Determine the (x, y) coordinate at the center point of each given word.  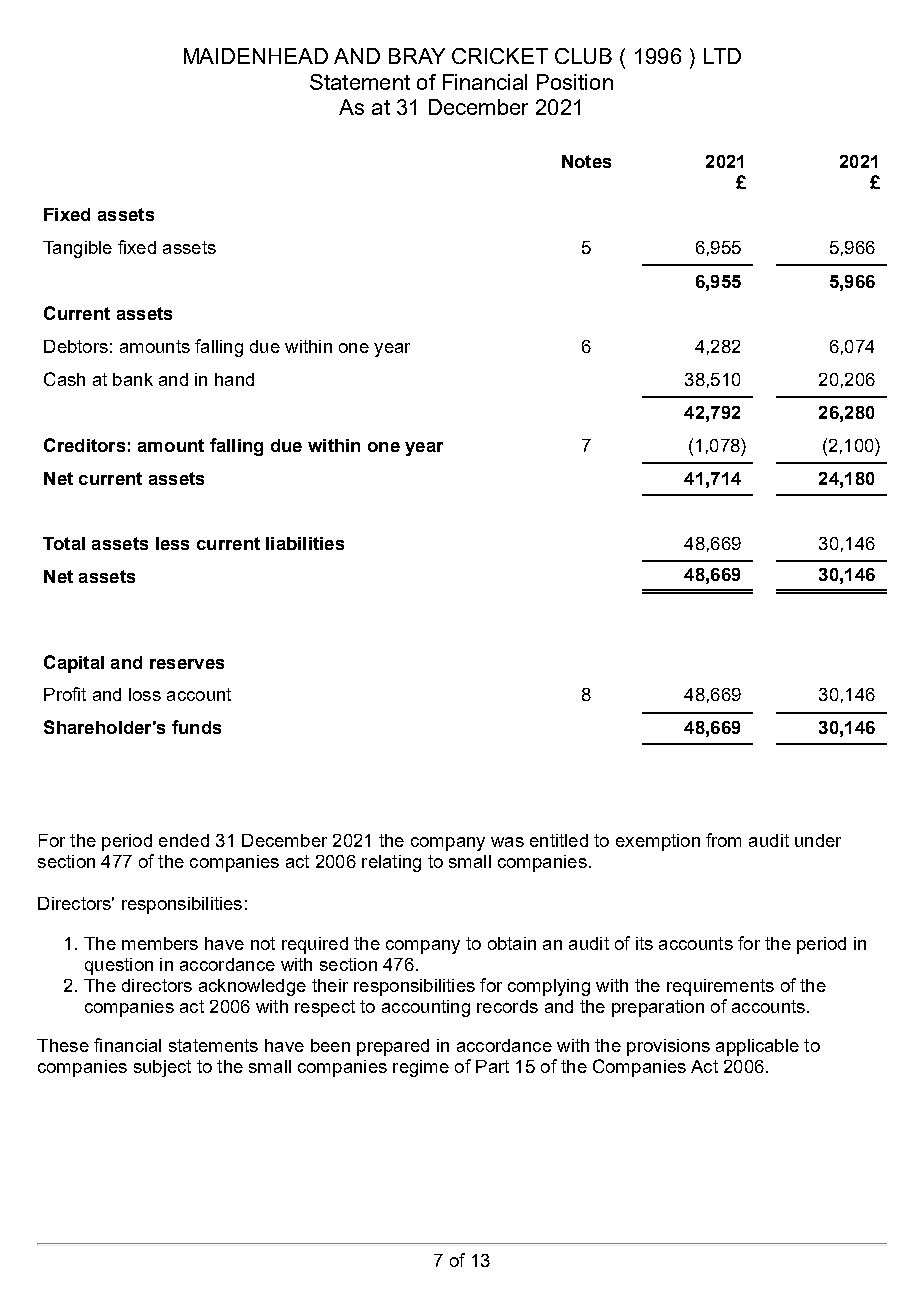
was (507, 842)
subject (162, 1068)
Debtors (76, 346)
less (172, 543)
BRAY (417, 56)
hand (234, 379)
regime (421, 1068)
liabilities (305, 543)
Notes (586, 161)
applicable (757, 1047)
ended (184, 840)
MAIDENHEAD (256, 56)
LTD (722, 56)
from (723, 840)
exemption (658, 842)
